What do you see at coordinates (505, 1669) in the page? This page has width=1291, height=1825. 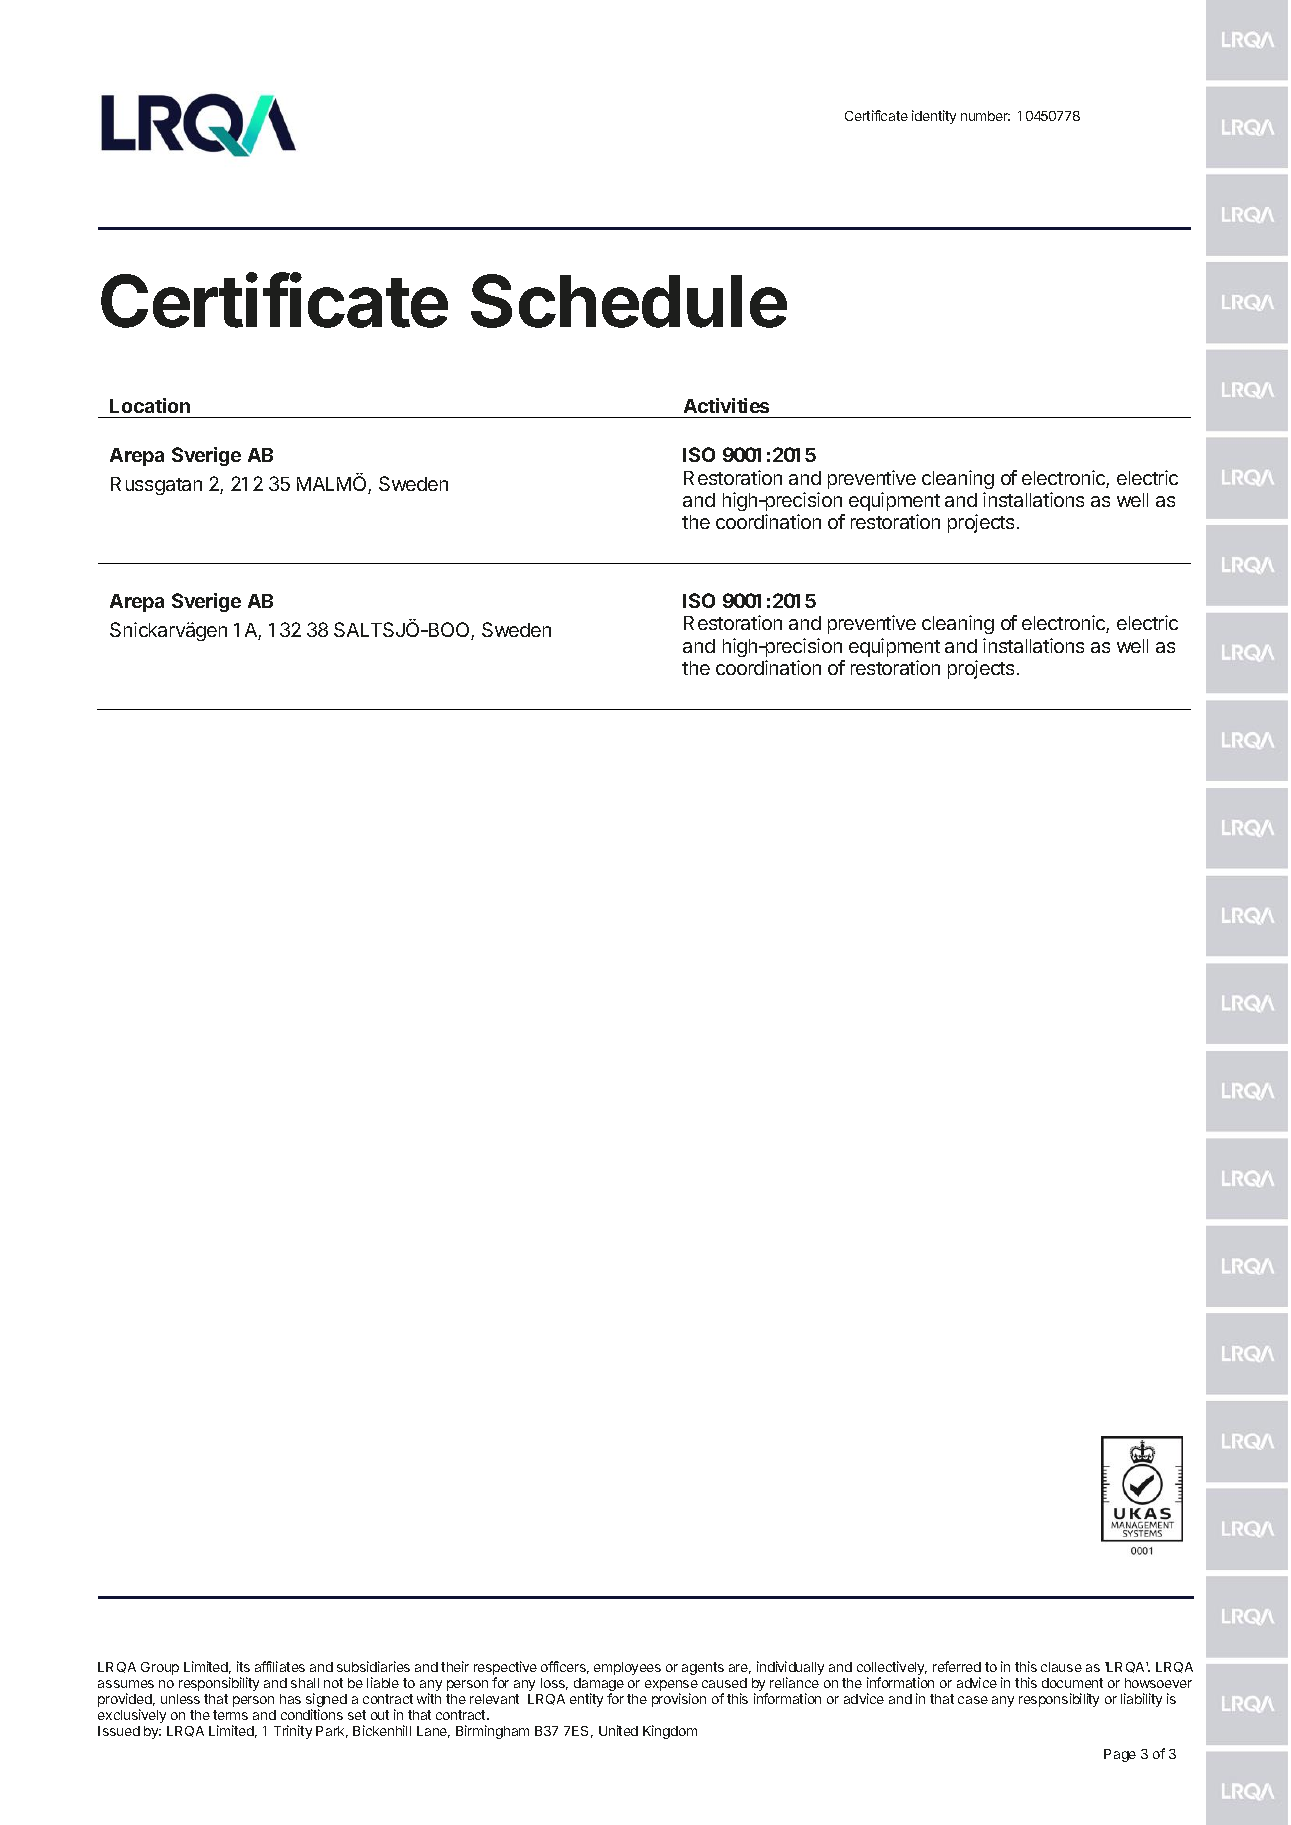 I see `respective` at bounding box center [505, 1669].
